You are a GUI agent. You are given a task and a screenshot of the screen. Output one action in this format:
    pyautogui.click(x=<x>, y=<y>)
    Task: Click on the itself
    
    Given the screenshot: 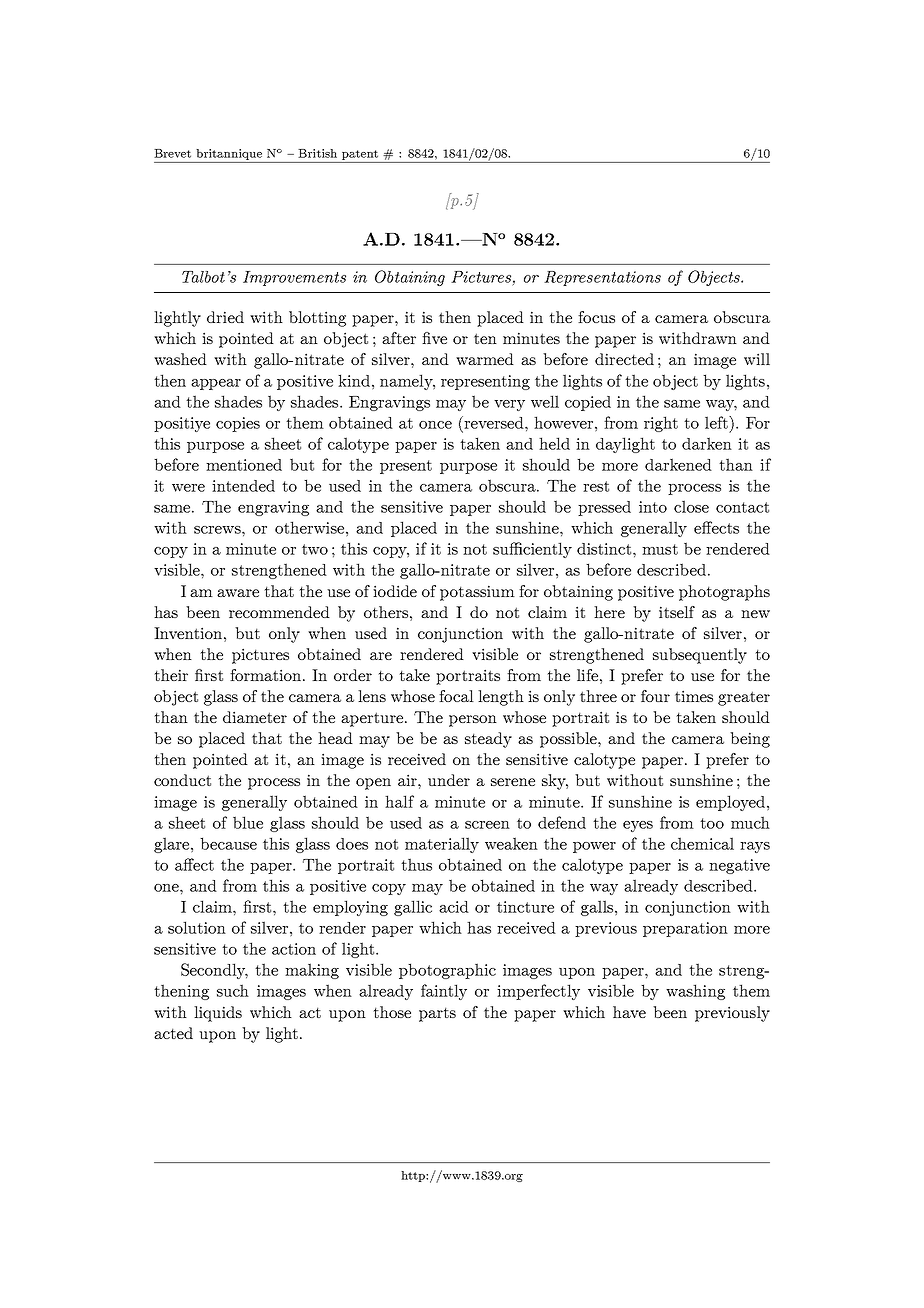 What is the action you would take?
    pyautogui.click(x=677, y=612)
